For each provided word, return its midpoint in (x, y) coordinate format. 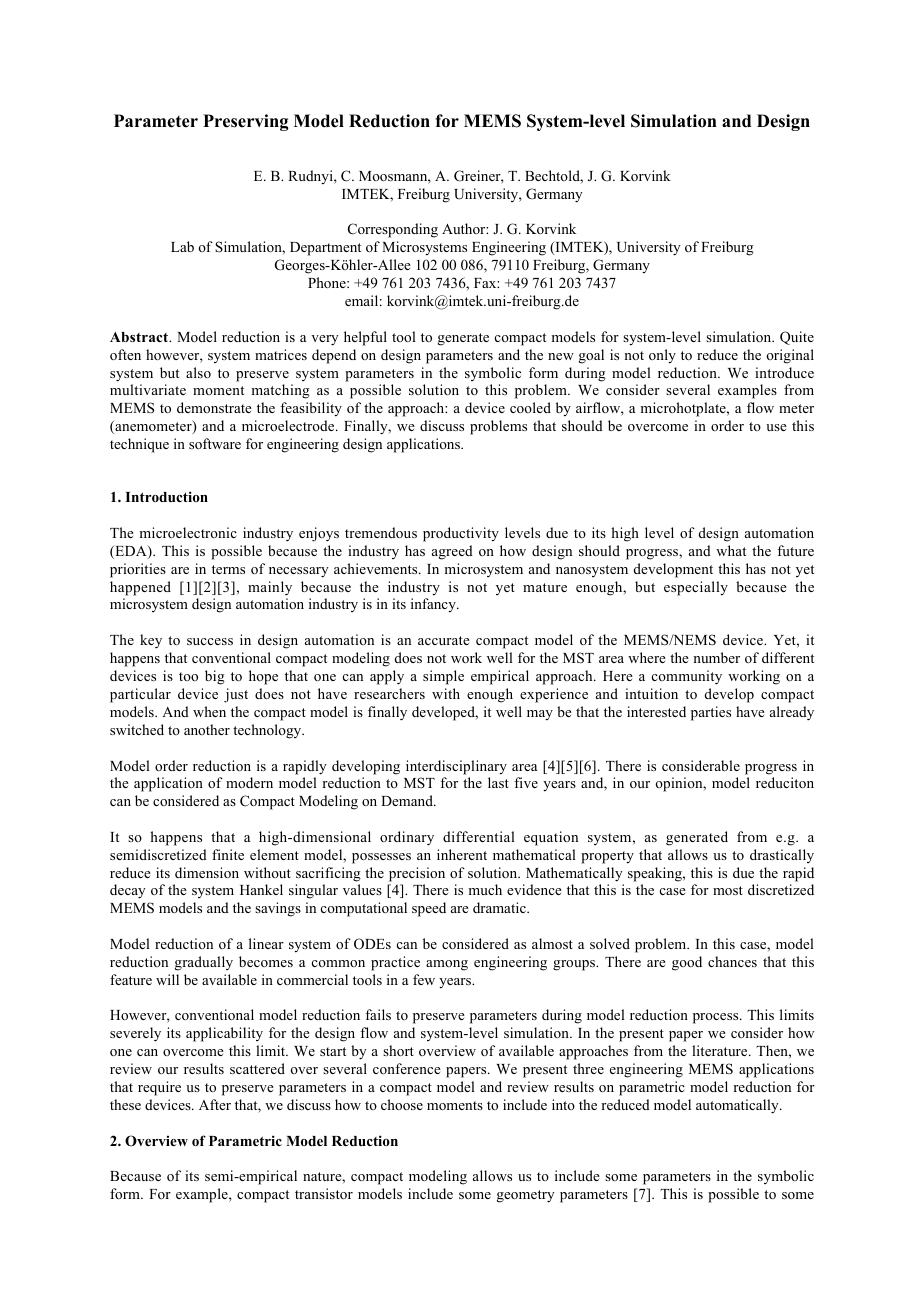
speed (429, 909)
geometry (526, 1196)
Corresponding (393, 230)
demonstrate (214, 407)
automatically (738, 1106)
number (716, 657)
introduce (784, 372)
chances (732, 961)
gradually (204, 963)
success (210, 641)
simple (443, 677)
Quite (797, 338)
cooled (530, 407)
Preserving (245, 122)
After (215, 1104)
